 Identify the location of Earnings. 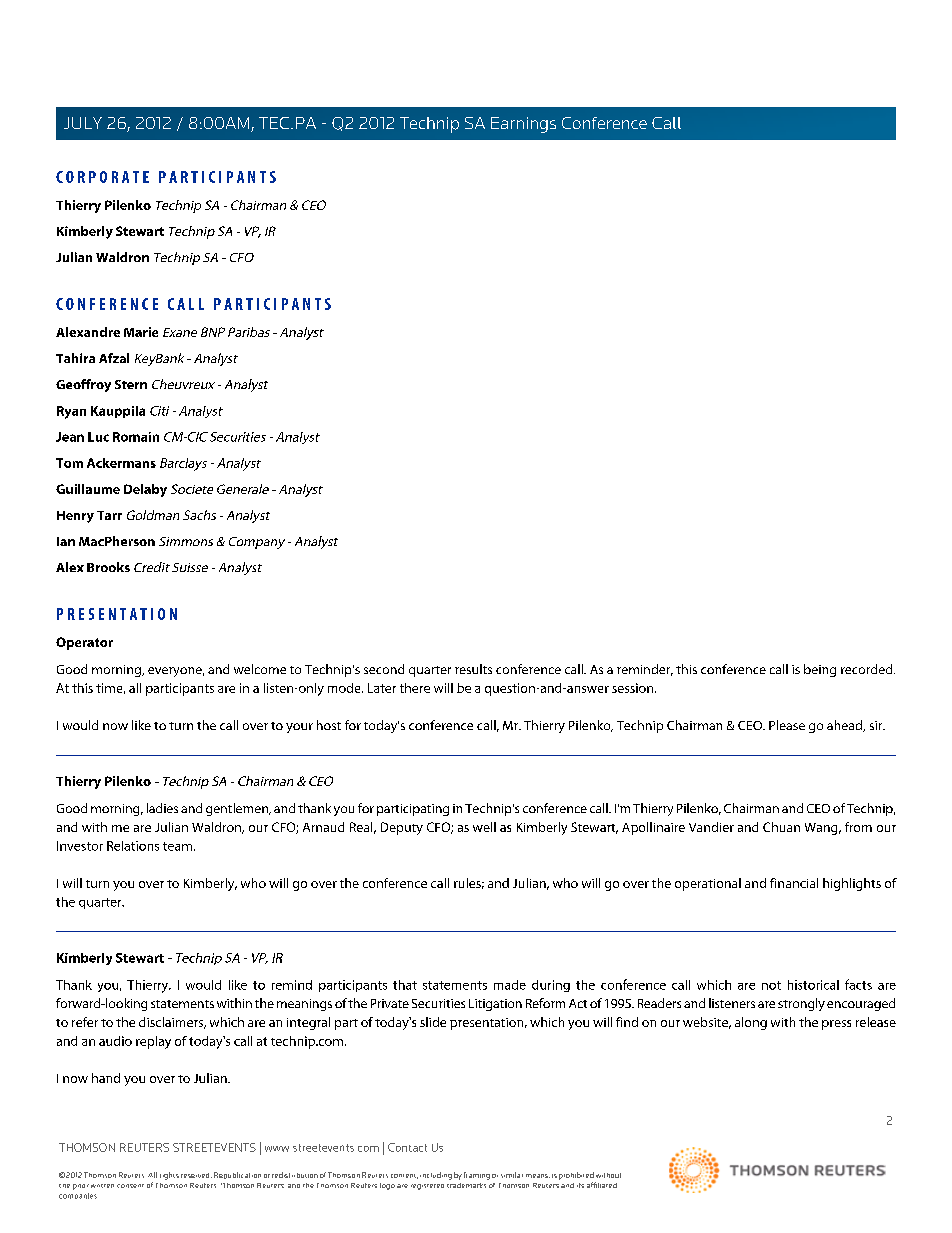
(523, 125).
